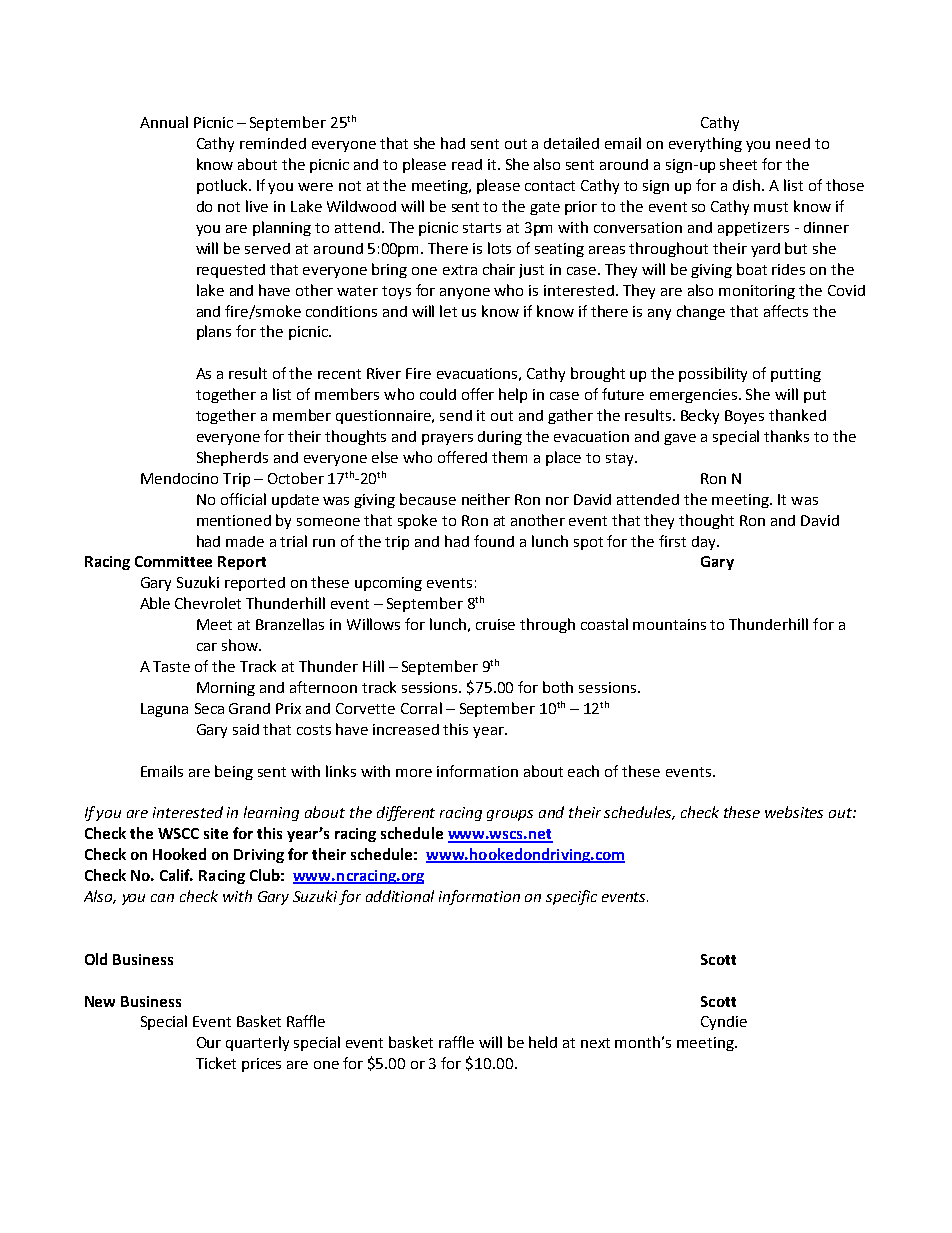 Image resolution: width=952 pixels, height=1233 pixels. What do you see at coordinates (209, 1042) in the document?
I see `Our` at bounding box center [209, 1042].
